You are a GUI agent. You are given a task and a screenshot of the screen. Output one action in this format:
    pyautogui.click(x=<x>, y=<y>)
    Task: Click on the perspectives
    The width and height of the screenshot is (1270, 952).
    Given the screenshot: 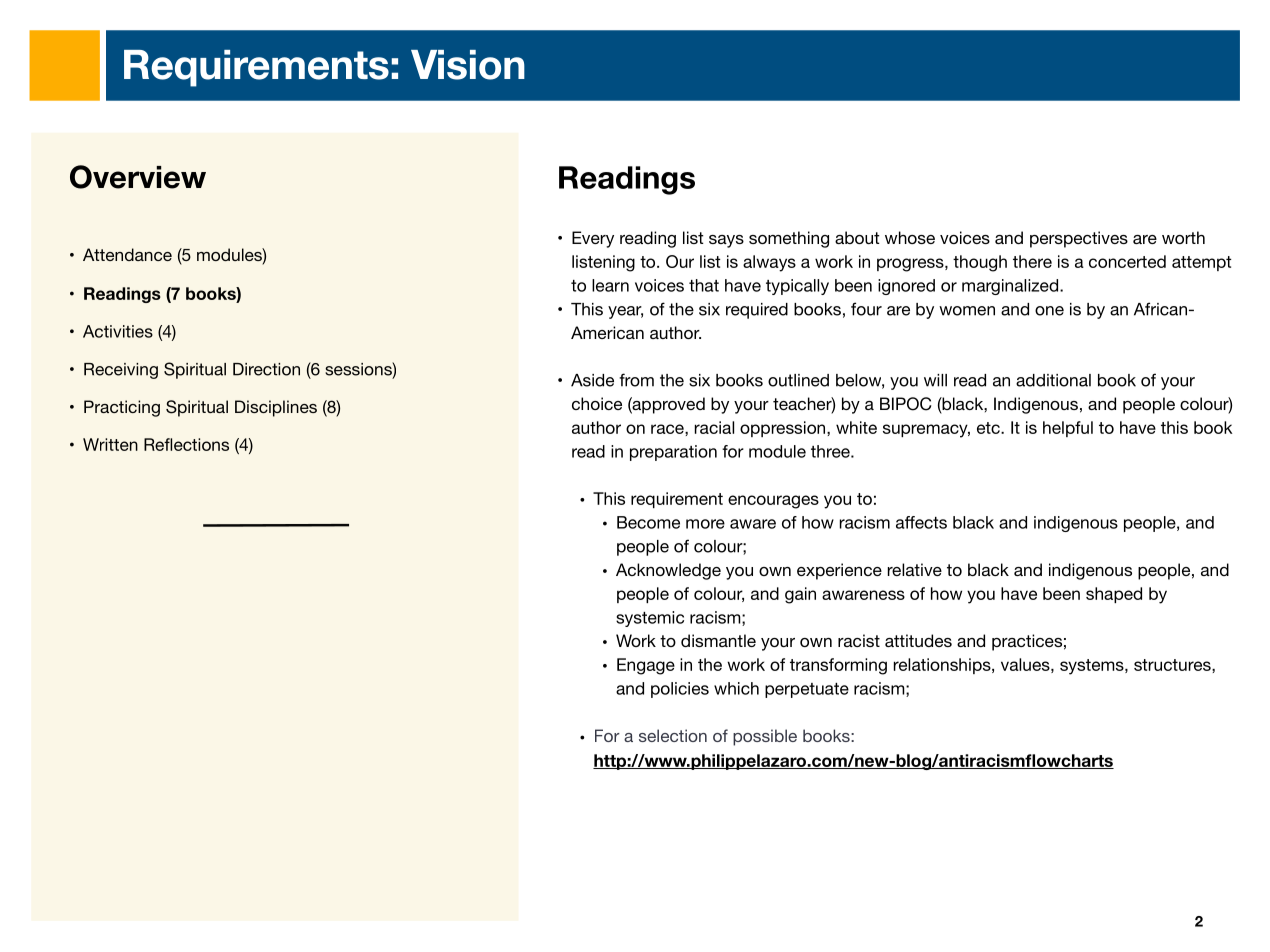 What is the action you would take?
    pyautogui.click(x=1079, y=239)
